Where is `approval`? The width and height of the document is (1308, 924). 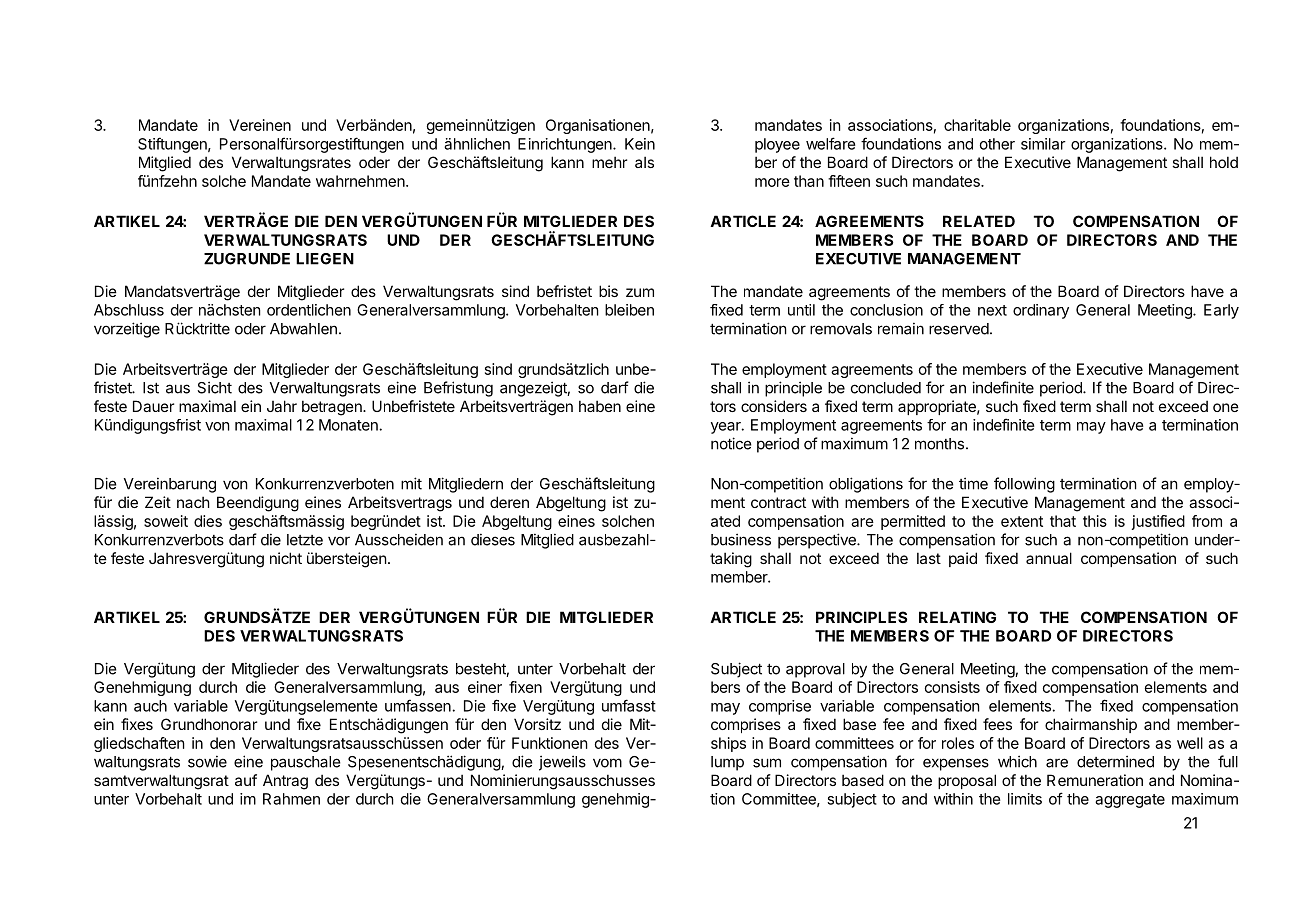
approval is located at coordinates (815, 670).
